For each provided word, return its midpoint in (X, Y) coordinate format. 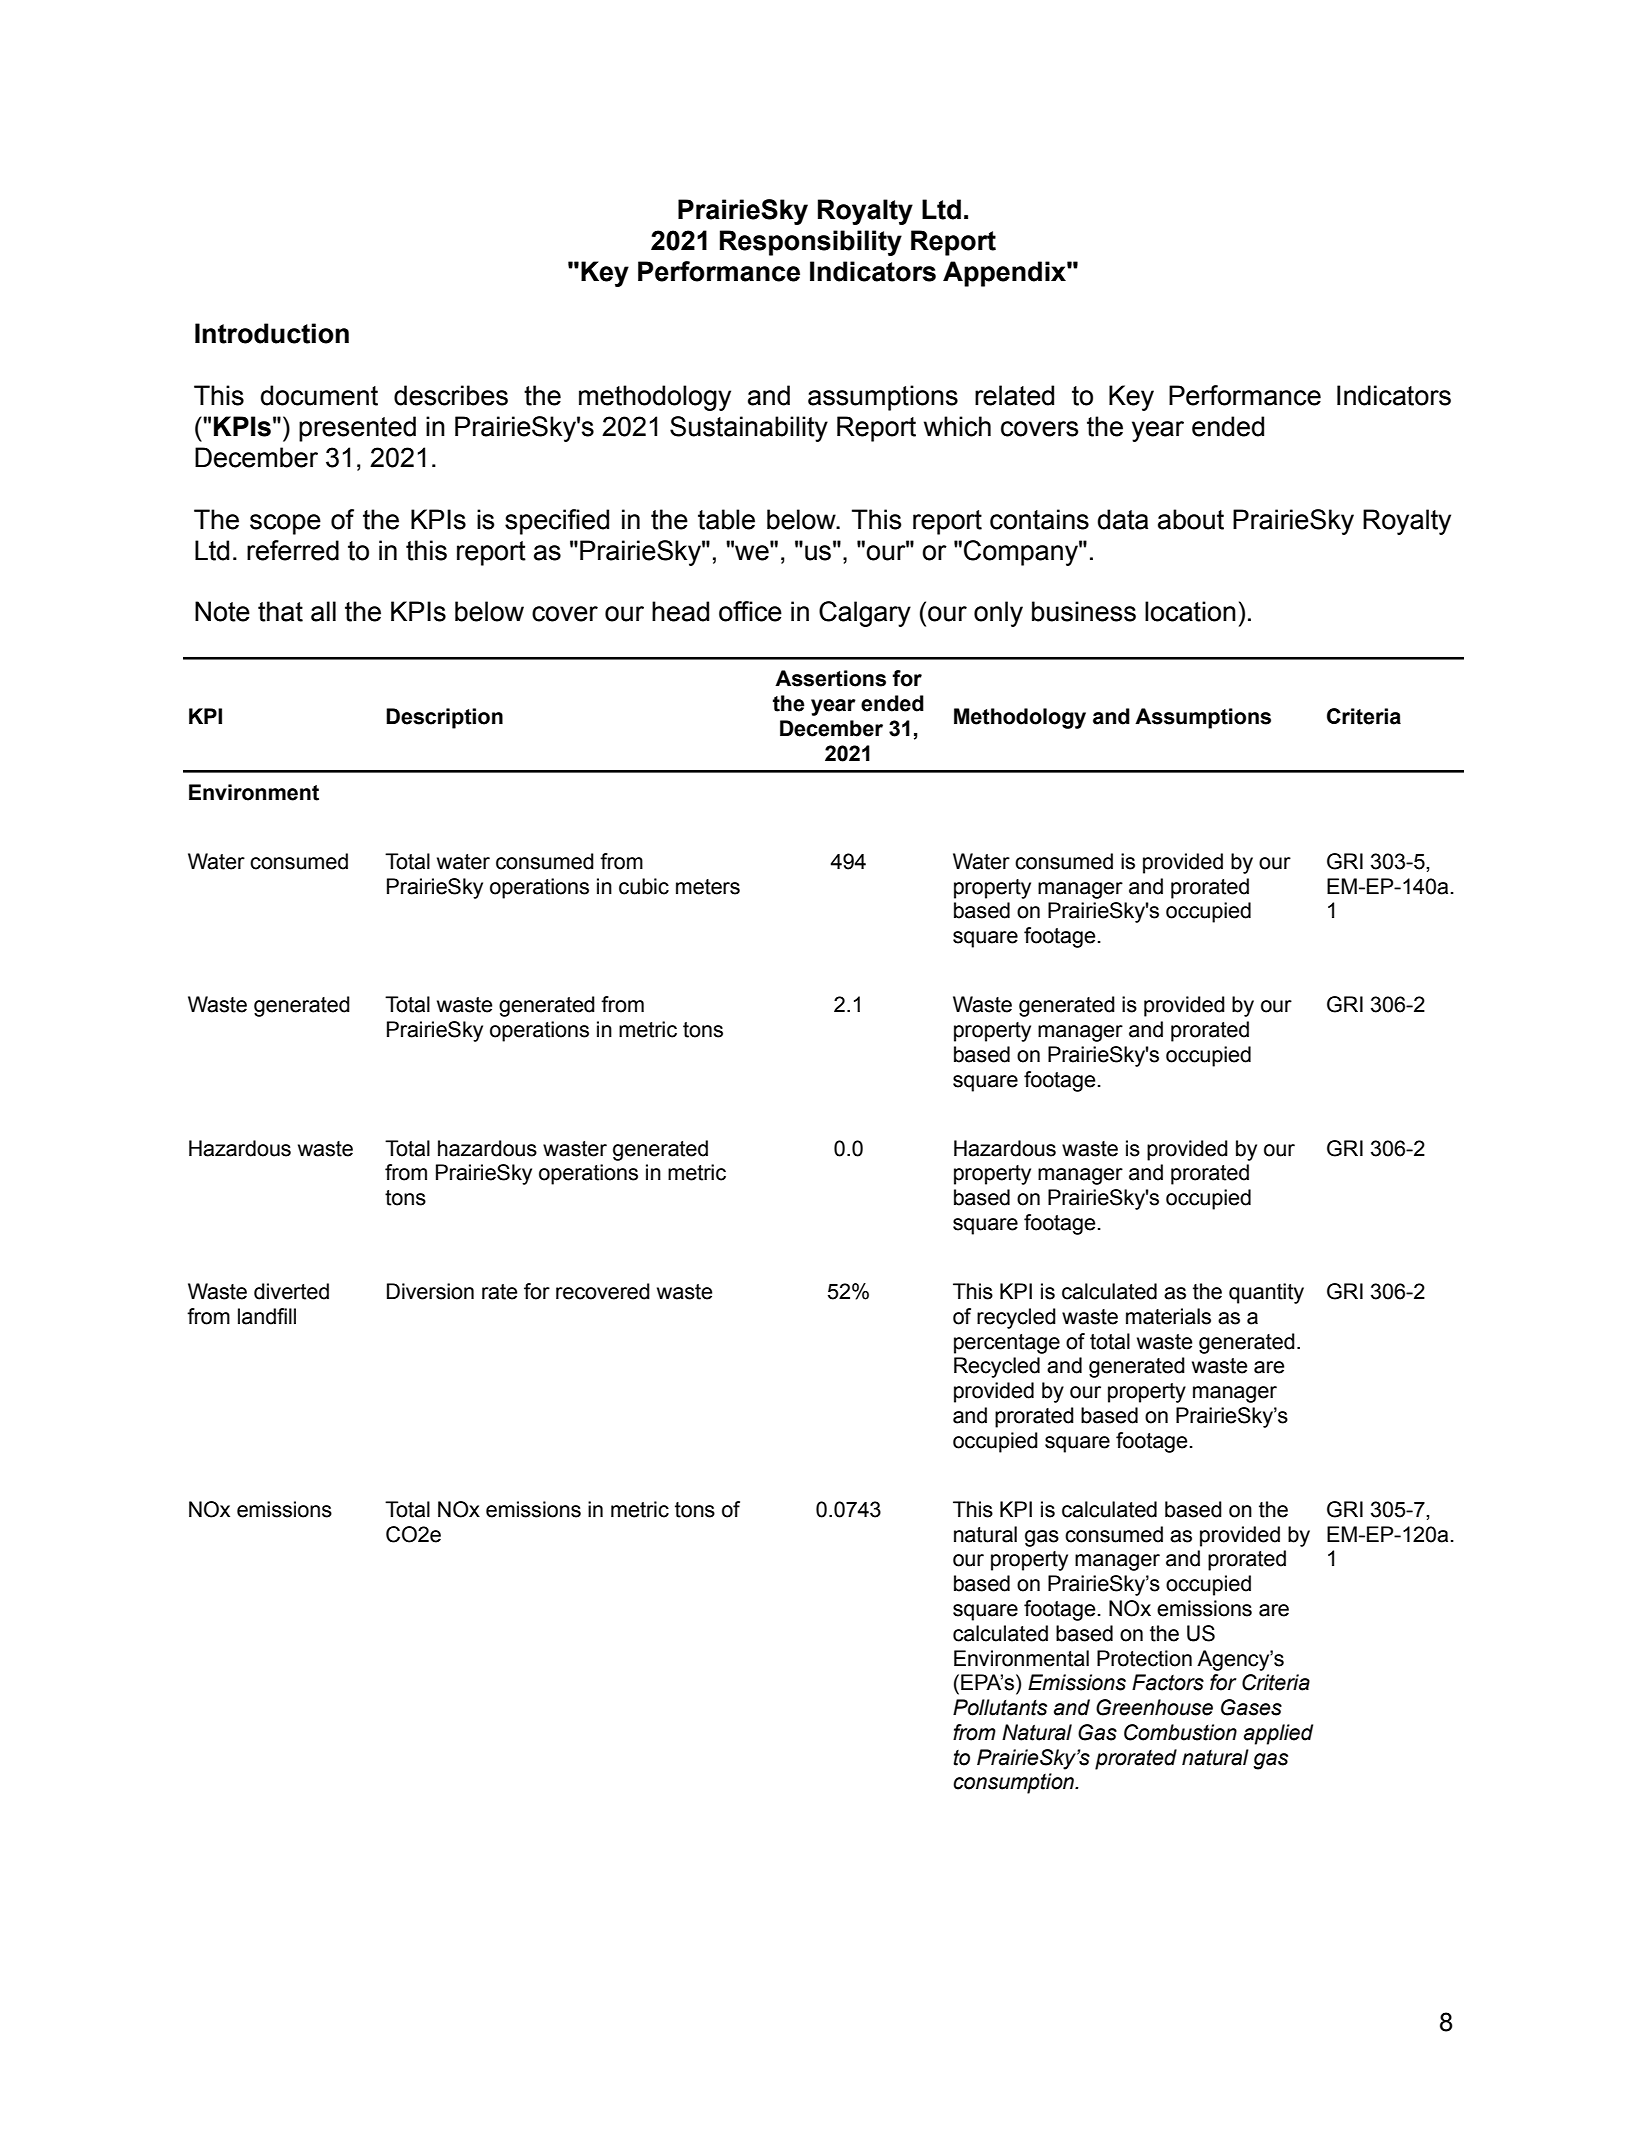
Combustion (1180, 1732)
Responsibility (811, 243)
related (1014, 395)
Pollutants (1000, 1707)
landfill (267, 1316)
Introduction (272, 333)
